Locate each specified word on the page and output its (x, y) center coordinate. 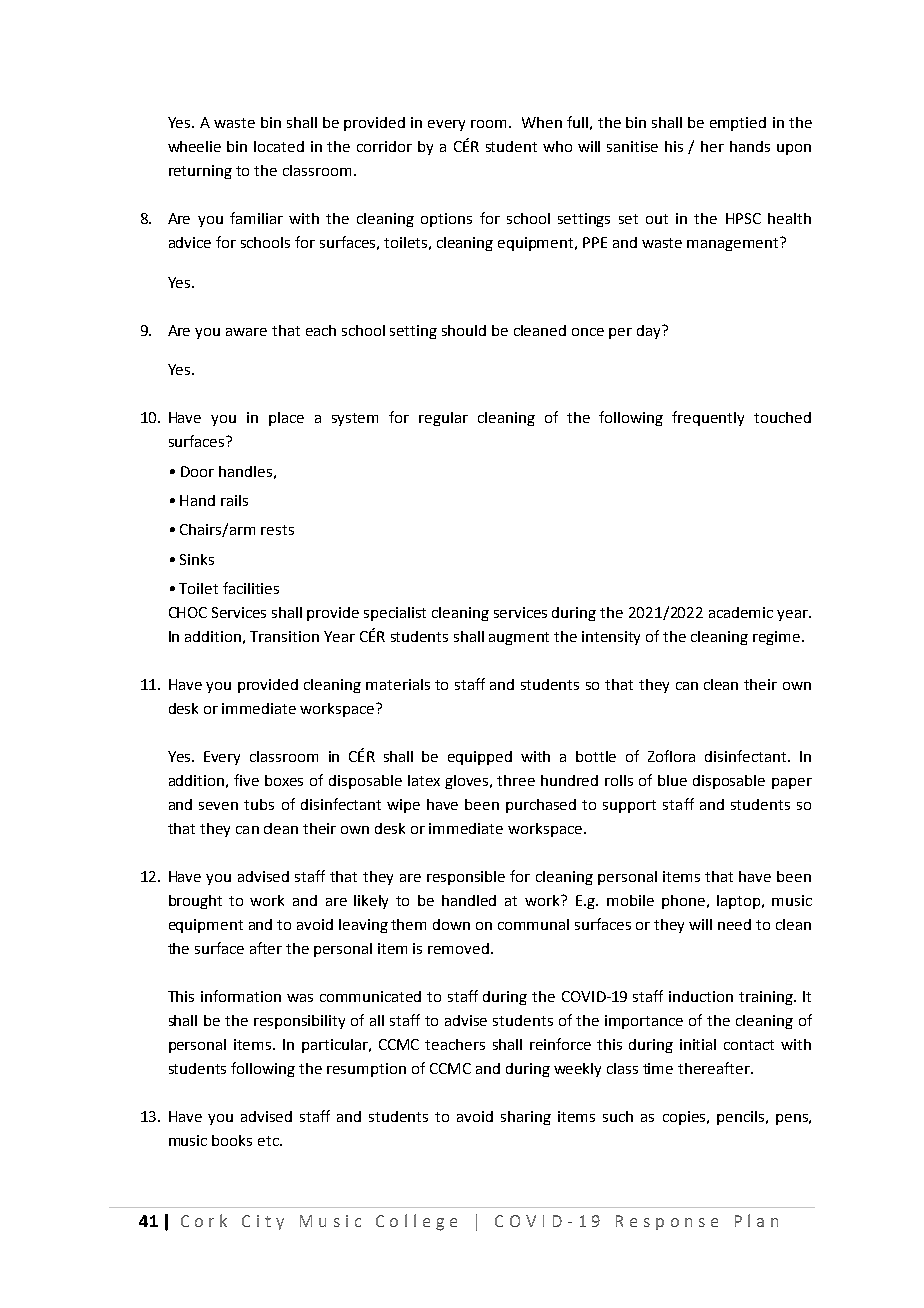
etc (269, 1141)
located (279, 146)
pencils (740, 1118)
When (542, 122)
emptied (738, 124)
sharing (526, 1118)
